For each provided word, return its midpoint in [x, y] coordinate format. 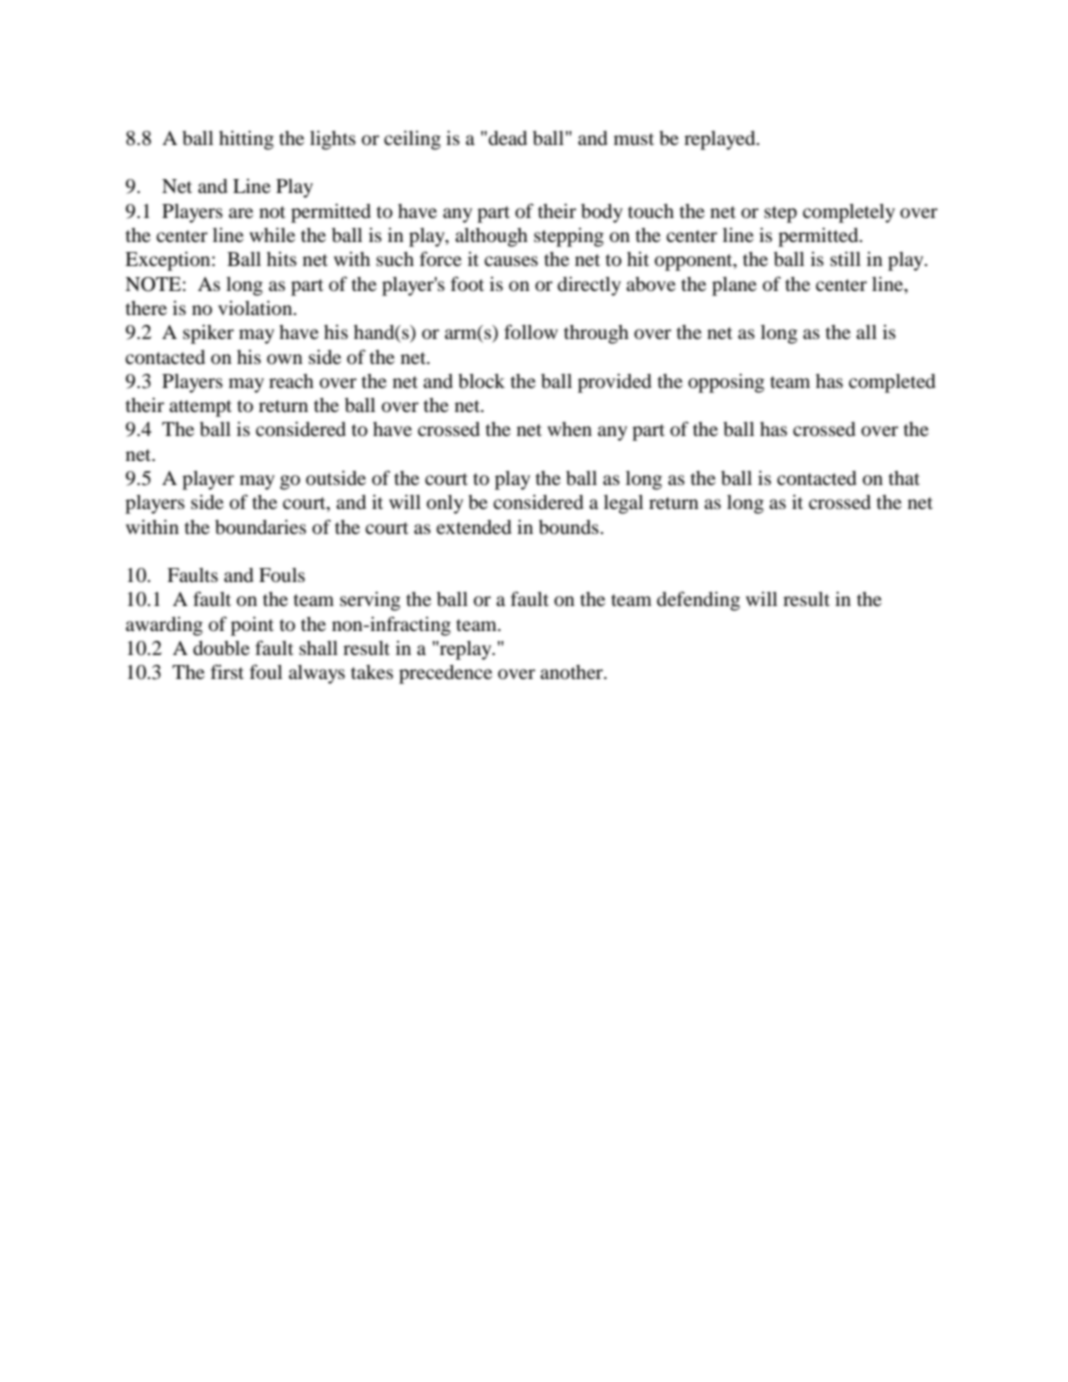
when [569, 429]
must [634, 139]
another [572, 672]
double [221, 648]
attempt [200, 408]
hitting [246, 140]
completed [892, 383]
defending [698, 601]
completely [849, 213]
